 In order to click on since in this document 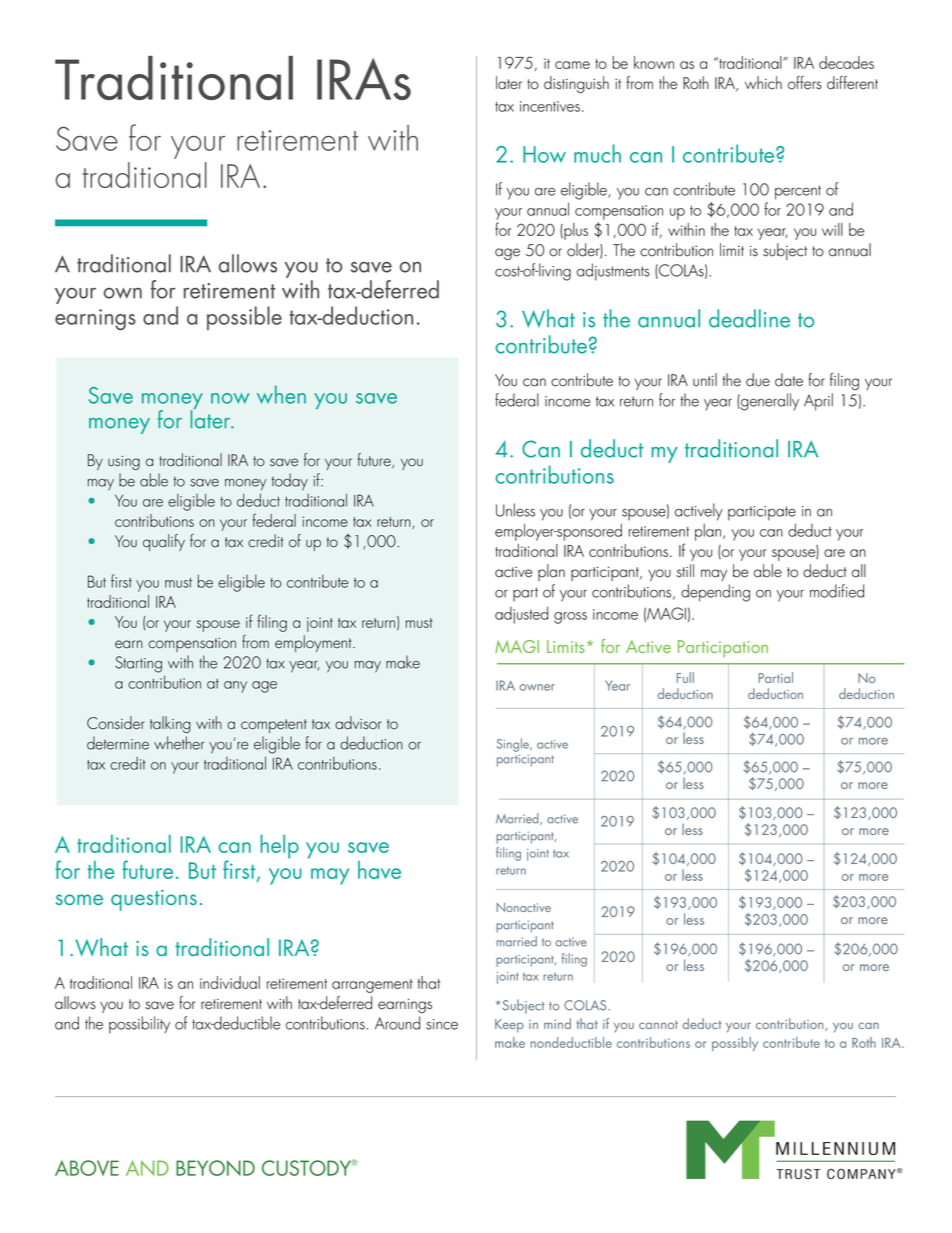, I will do `click(442, 1024)`.
